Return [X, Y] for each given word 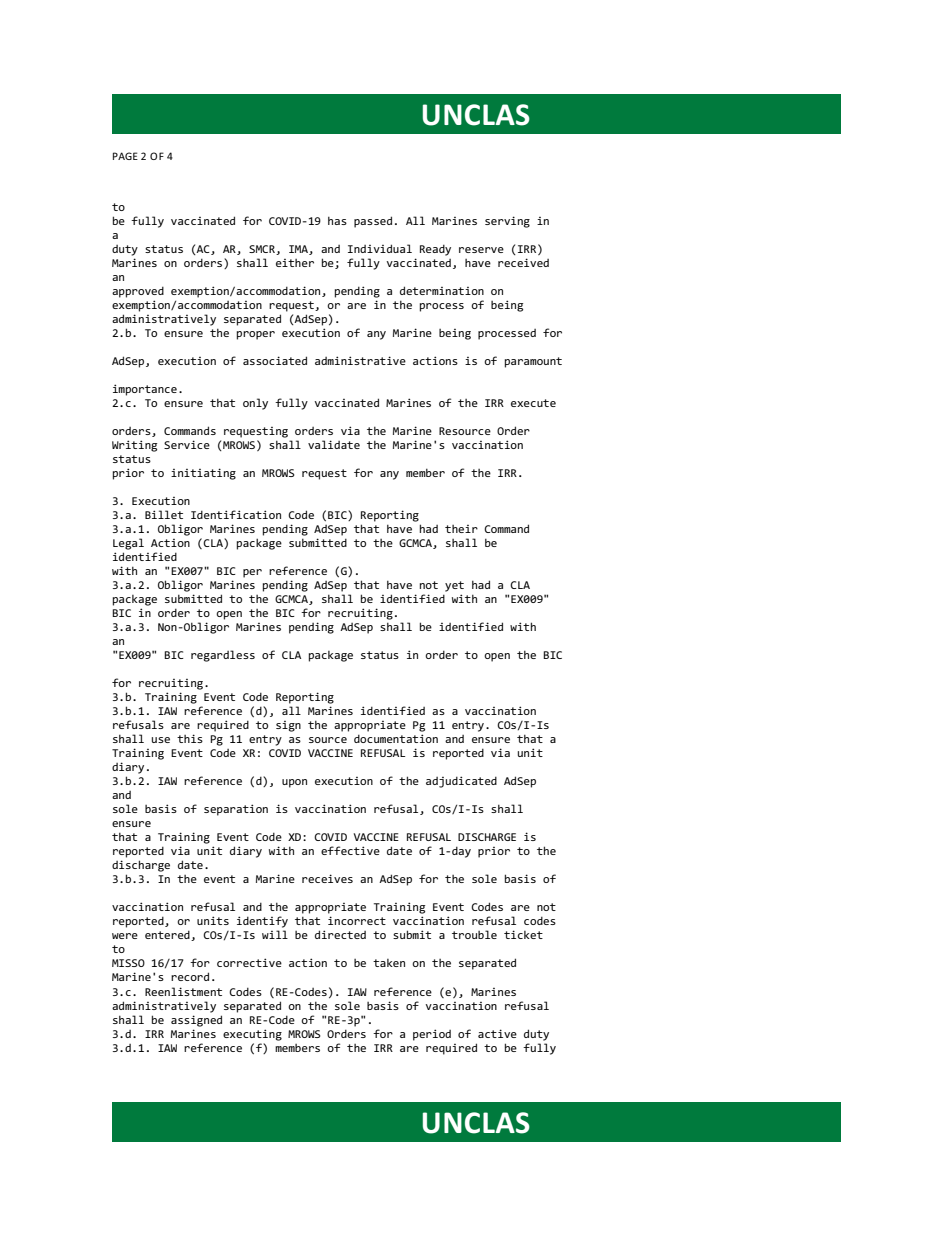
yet [454, 586]
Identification [236, 514]
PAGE [125, 156]
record [190, 976]
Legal [128, 544]
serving [507, 222]
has [337, 220]
